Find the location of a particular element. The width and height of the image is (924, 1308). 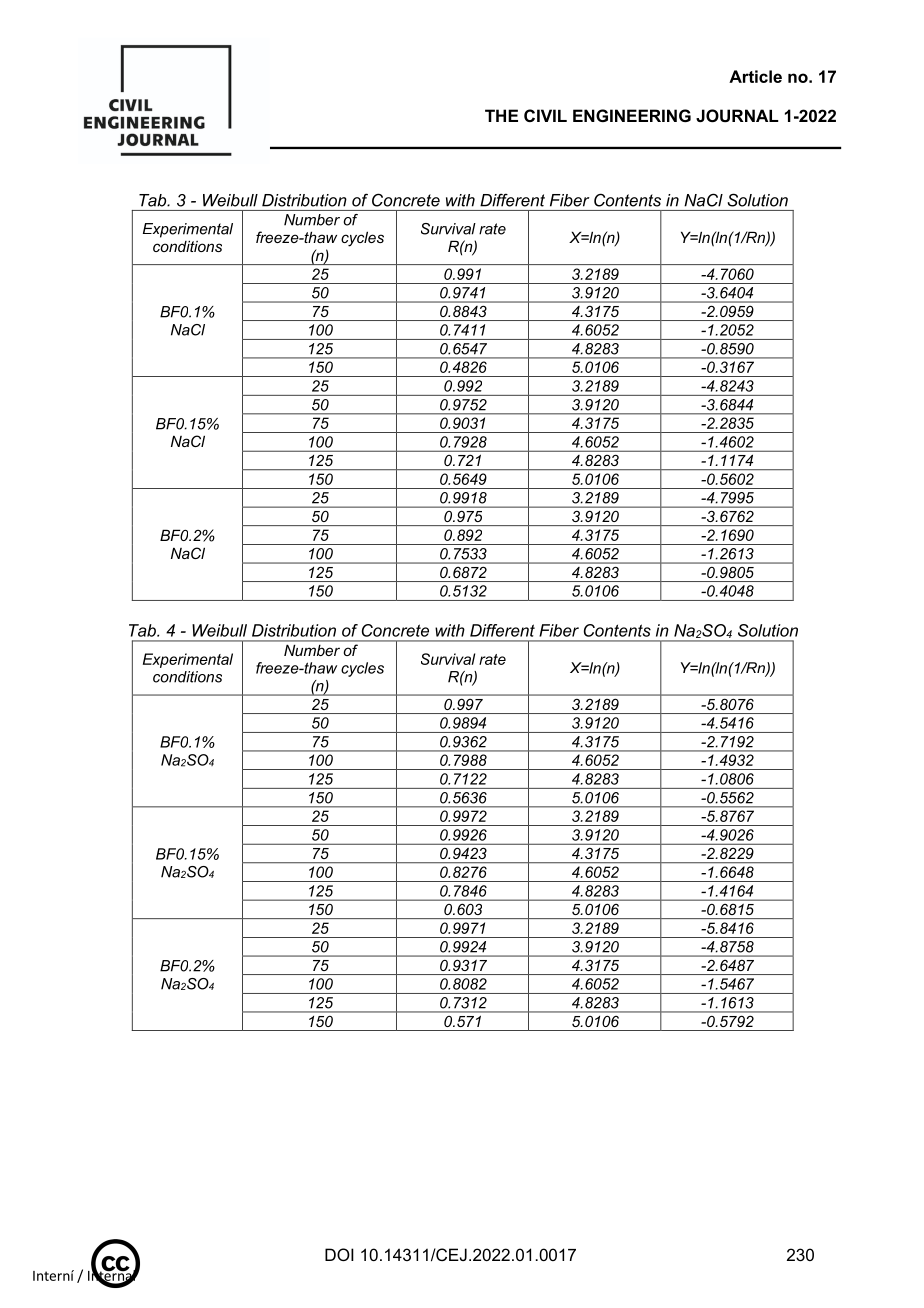

Article is located at coordinates (755, 76).
